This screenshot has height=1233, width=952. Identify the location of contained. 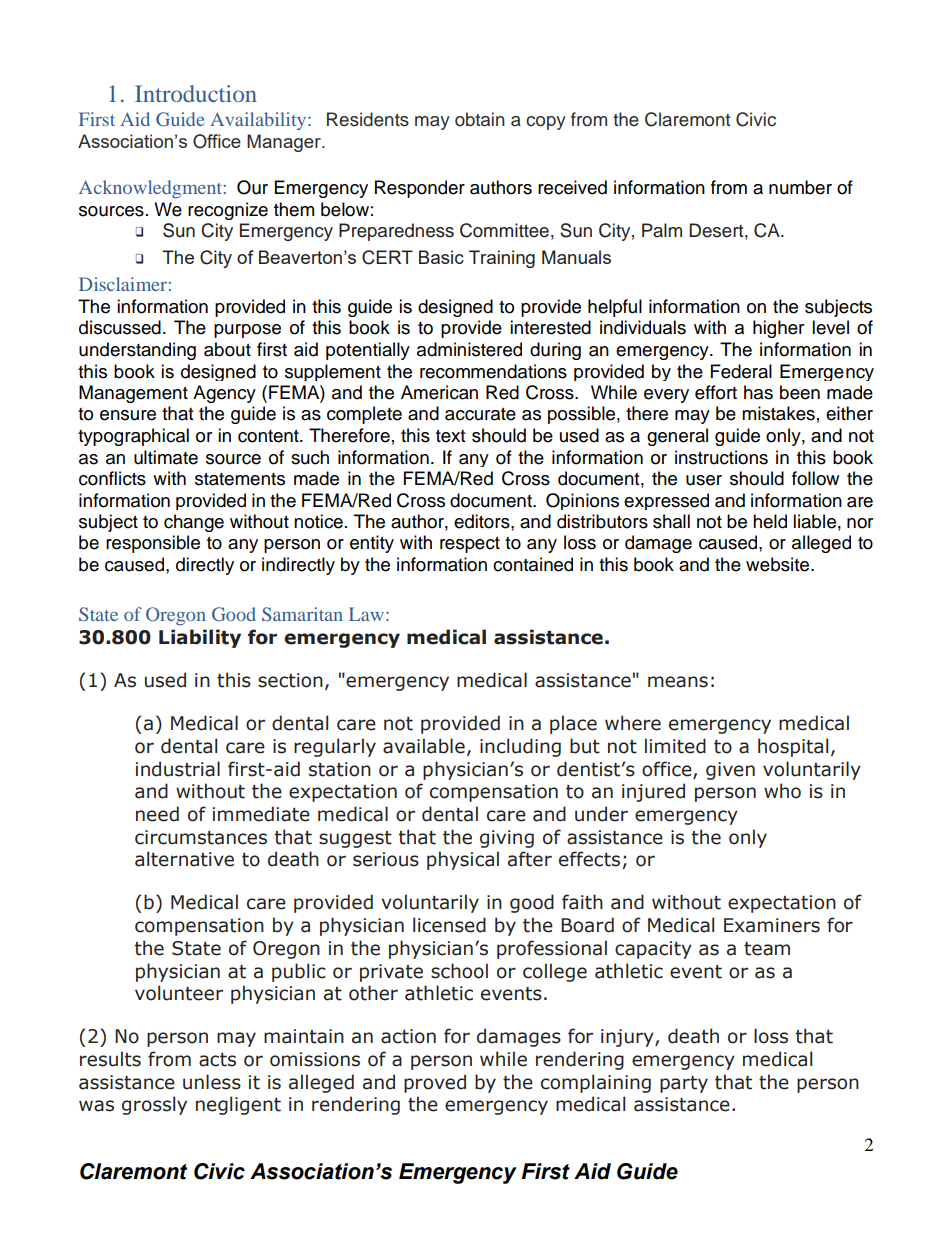
(533, 564).
